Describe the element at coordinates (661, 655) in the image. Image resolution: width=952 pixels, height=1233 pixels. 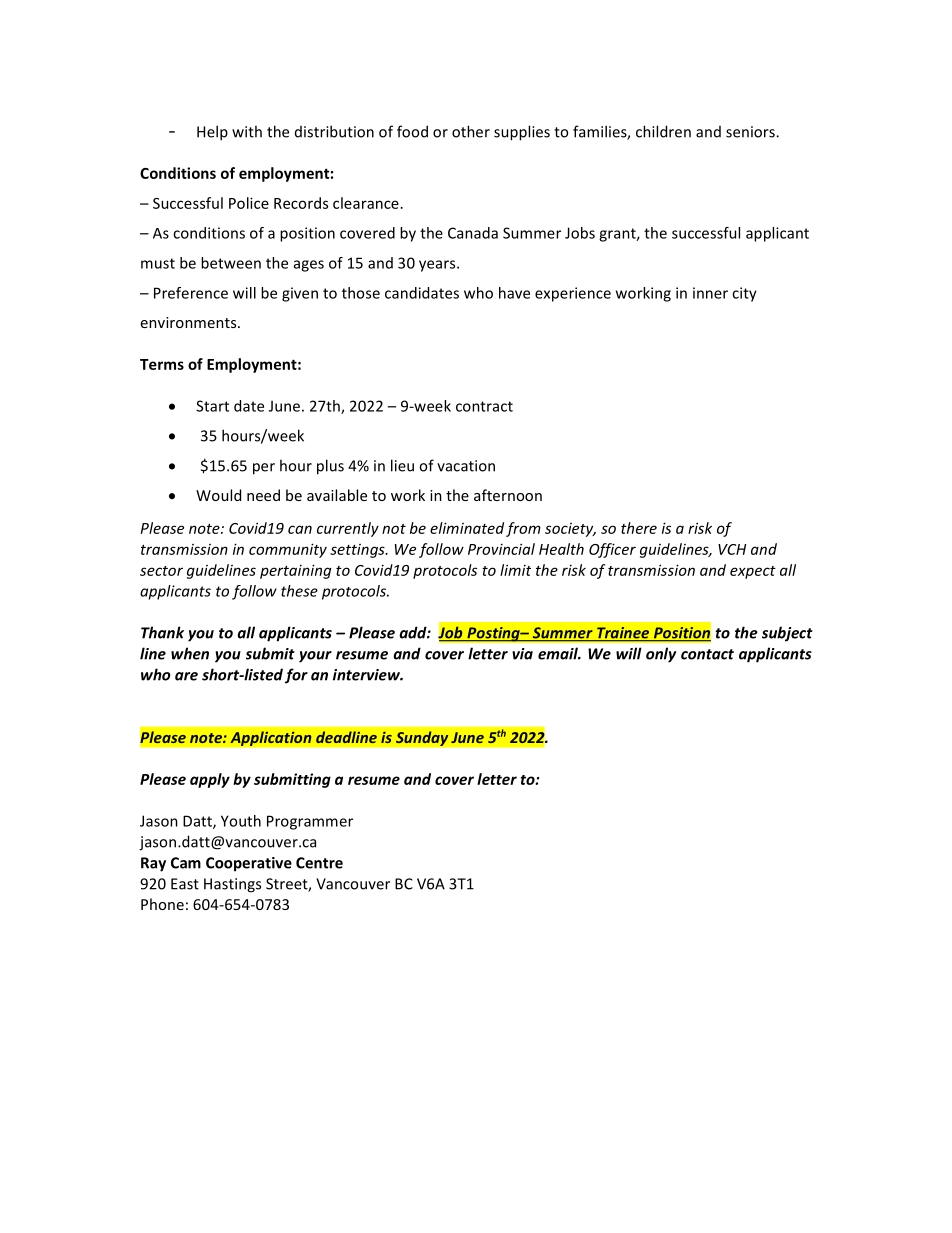
I see `only` at that location.
